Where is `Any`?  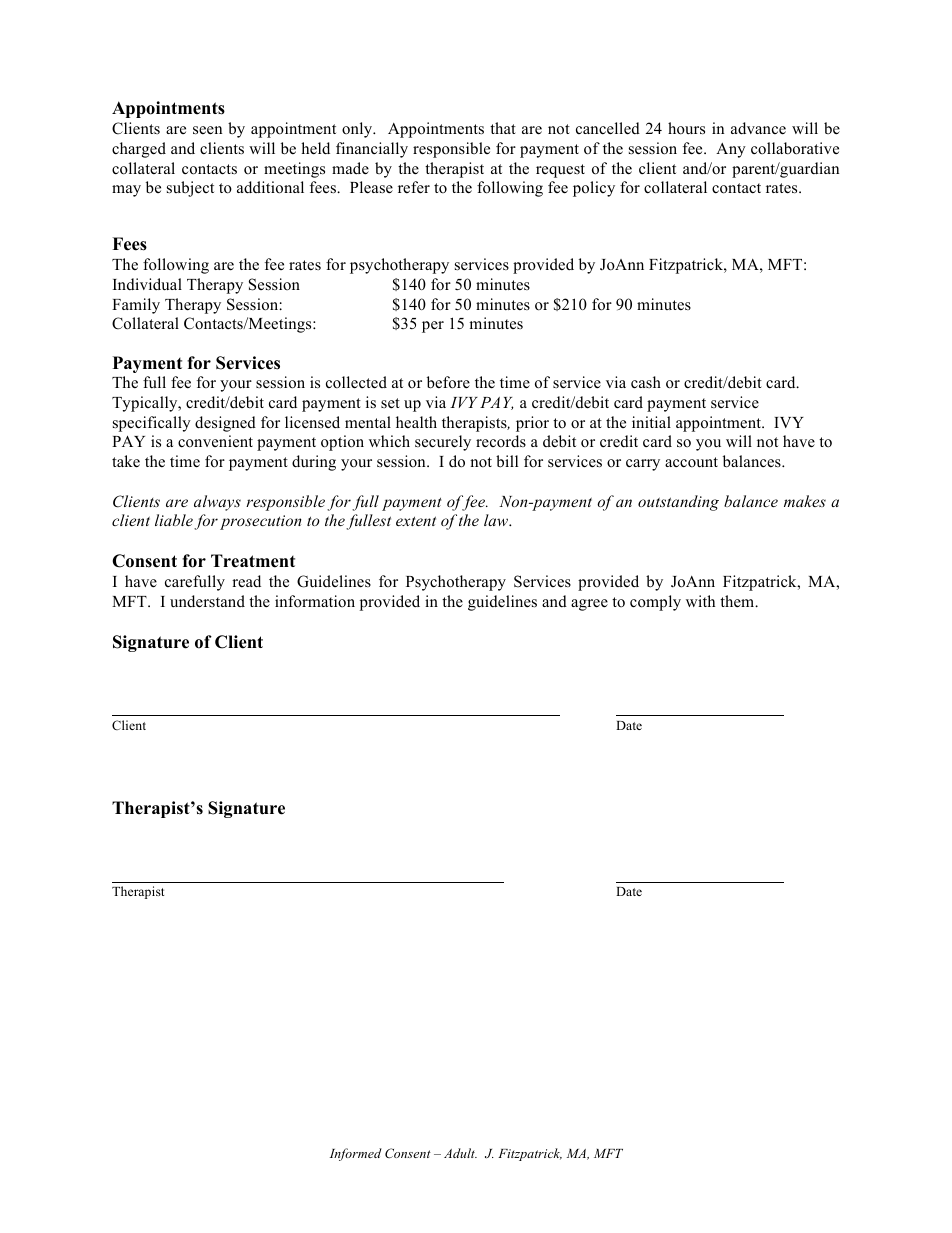 Any is located at coordinates (731, 150).
